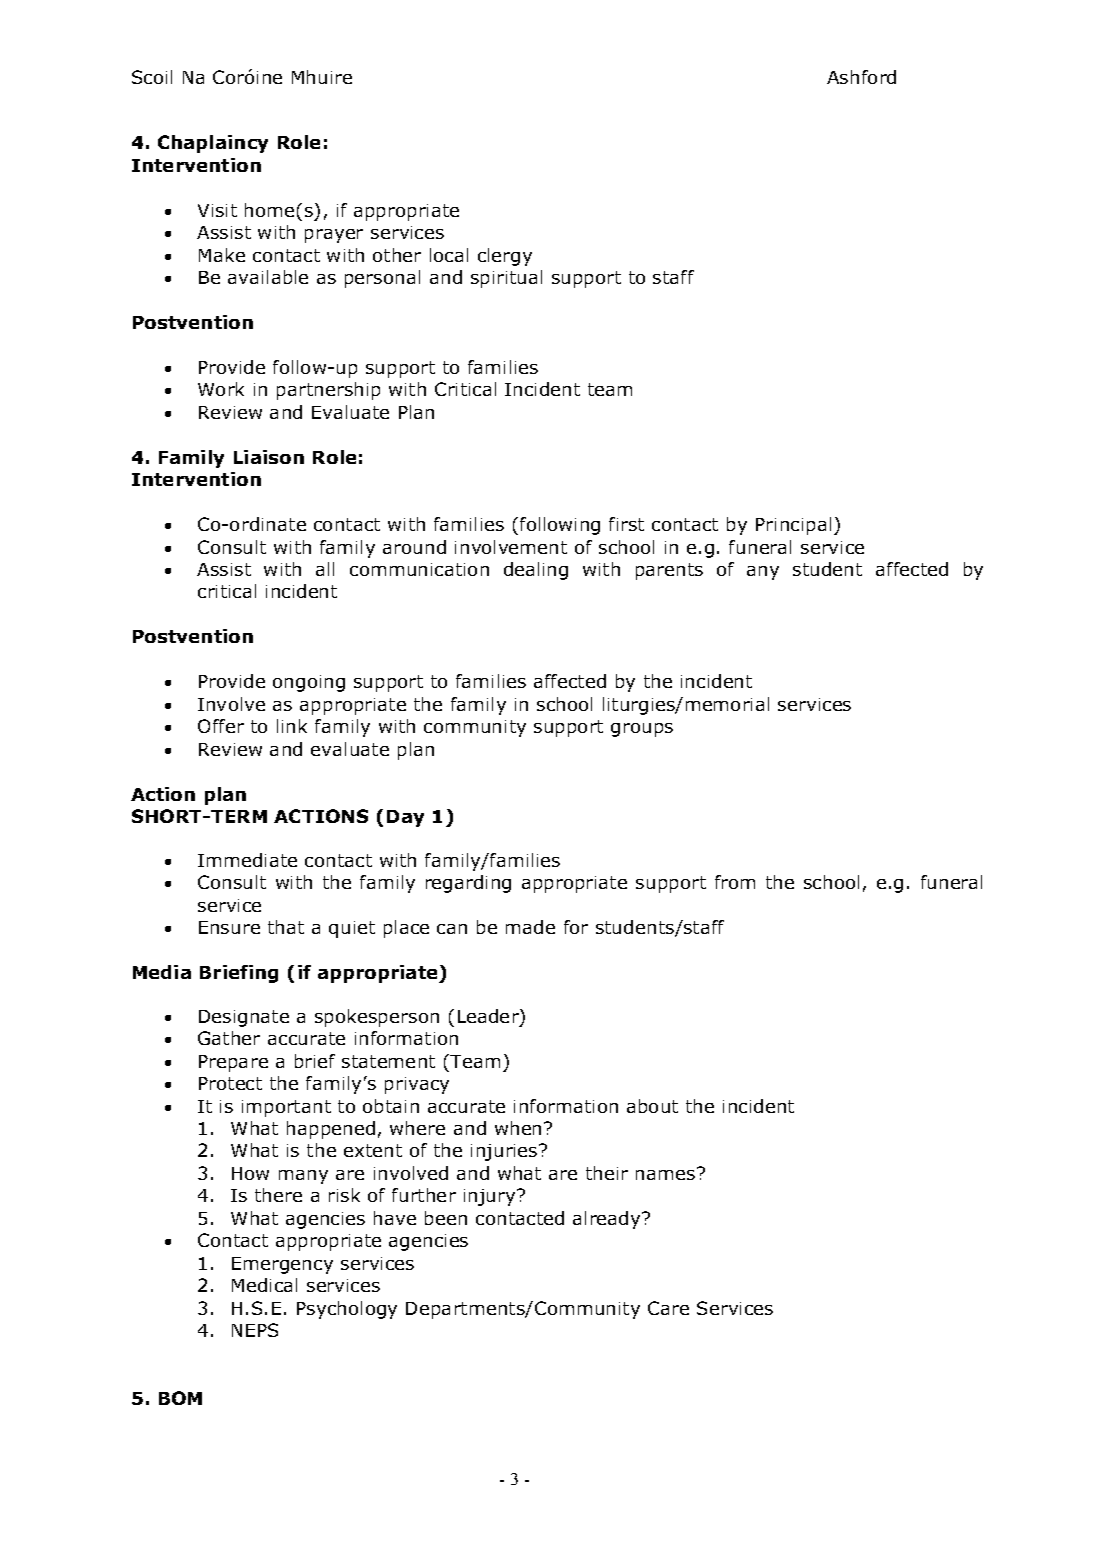  What do you see at coordinates (213, 144) in the screenshot?
I see `Chaplaincy` at bounding box center [213, 144].
